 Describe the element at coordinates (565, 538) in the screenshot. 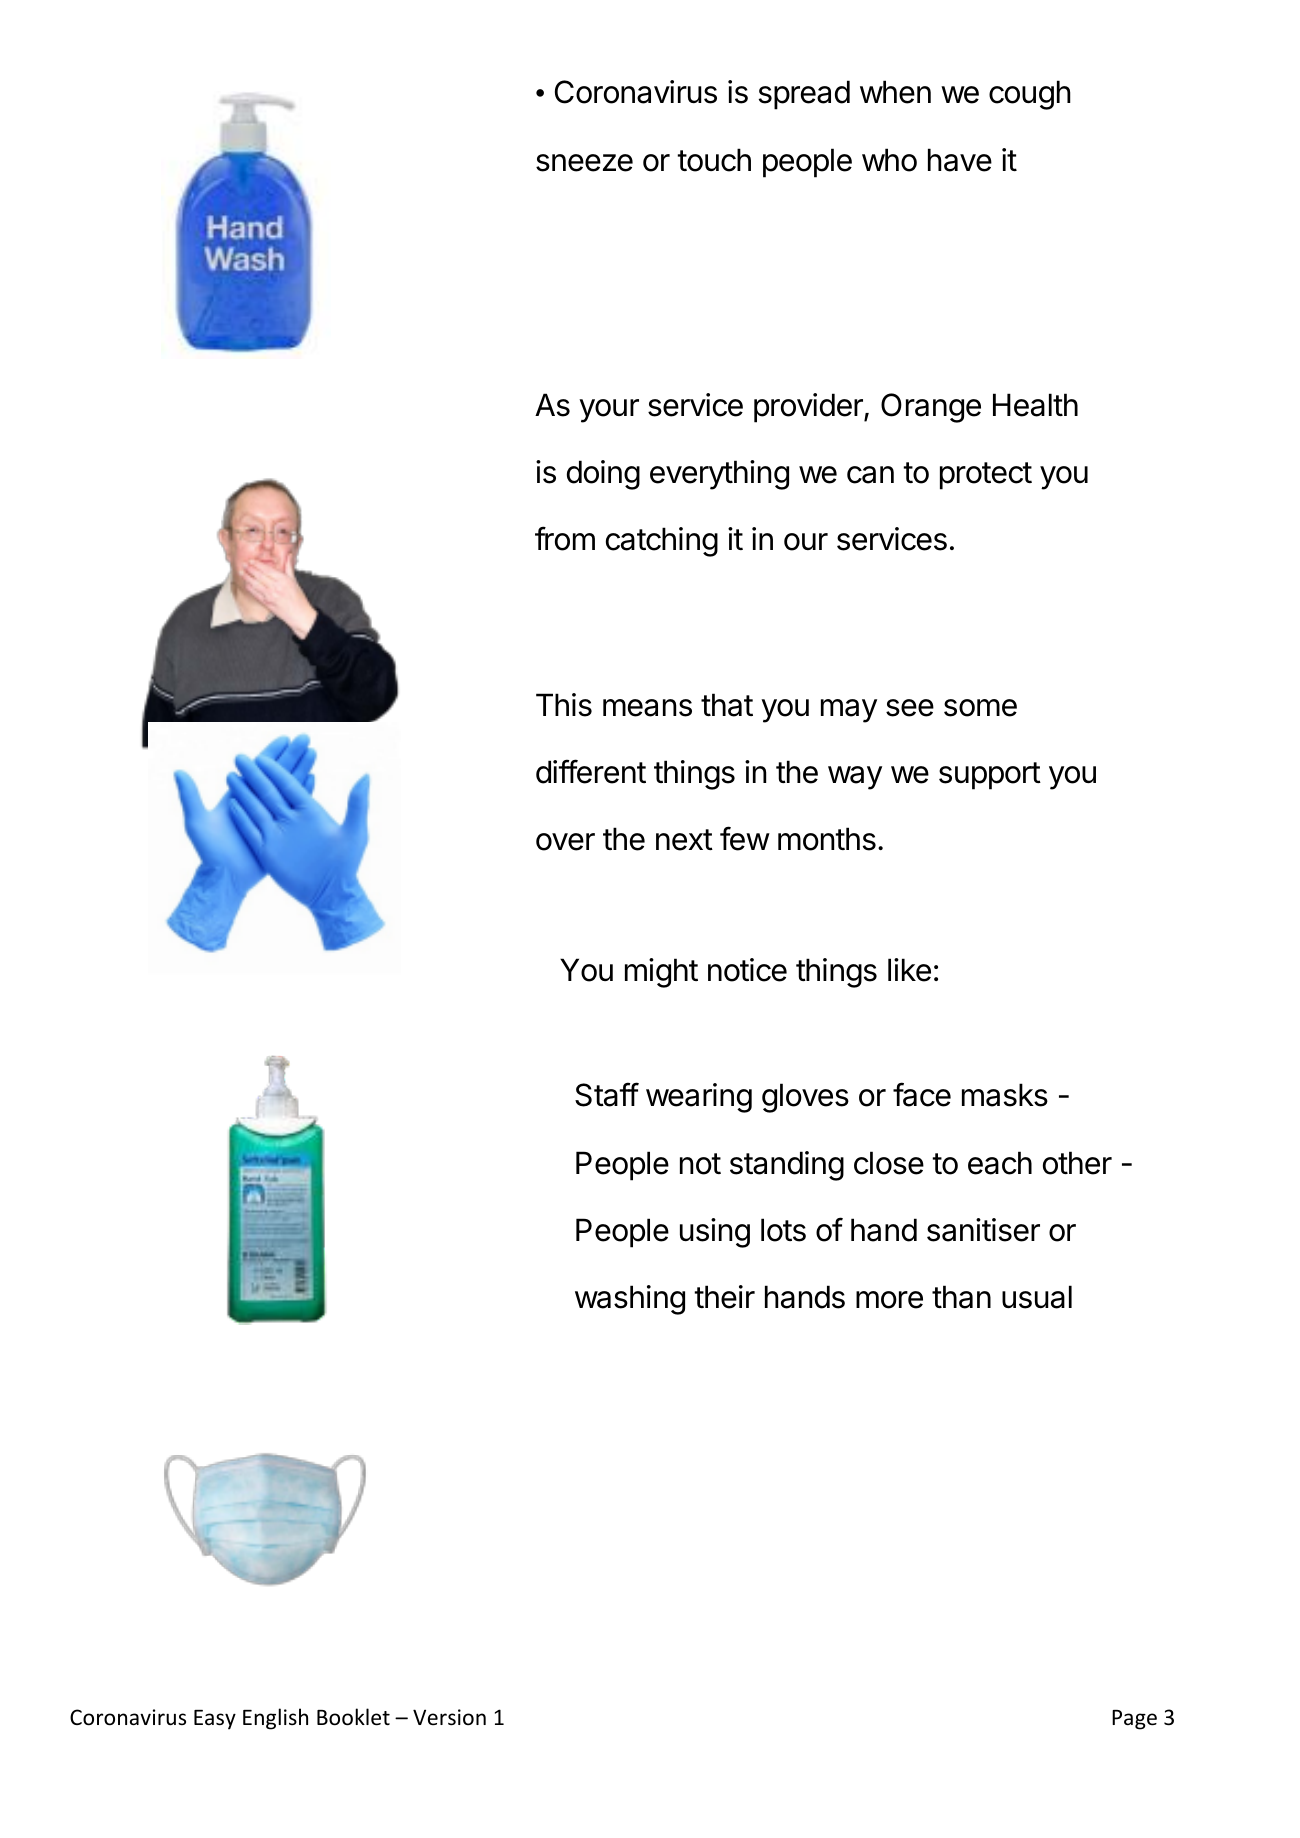

I see `from` at that location.
